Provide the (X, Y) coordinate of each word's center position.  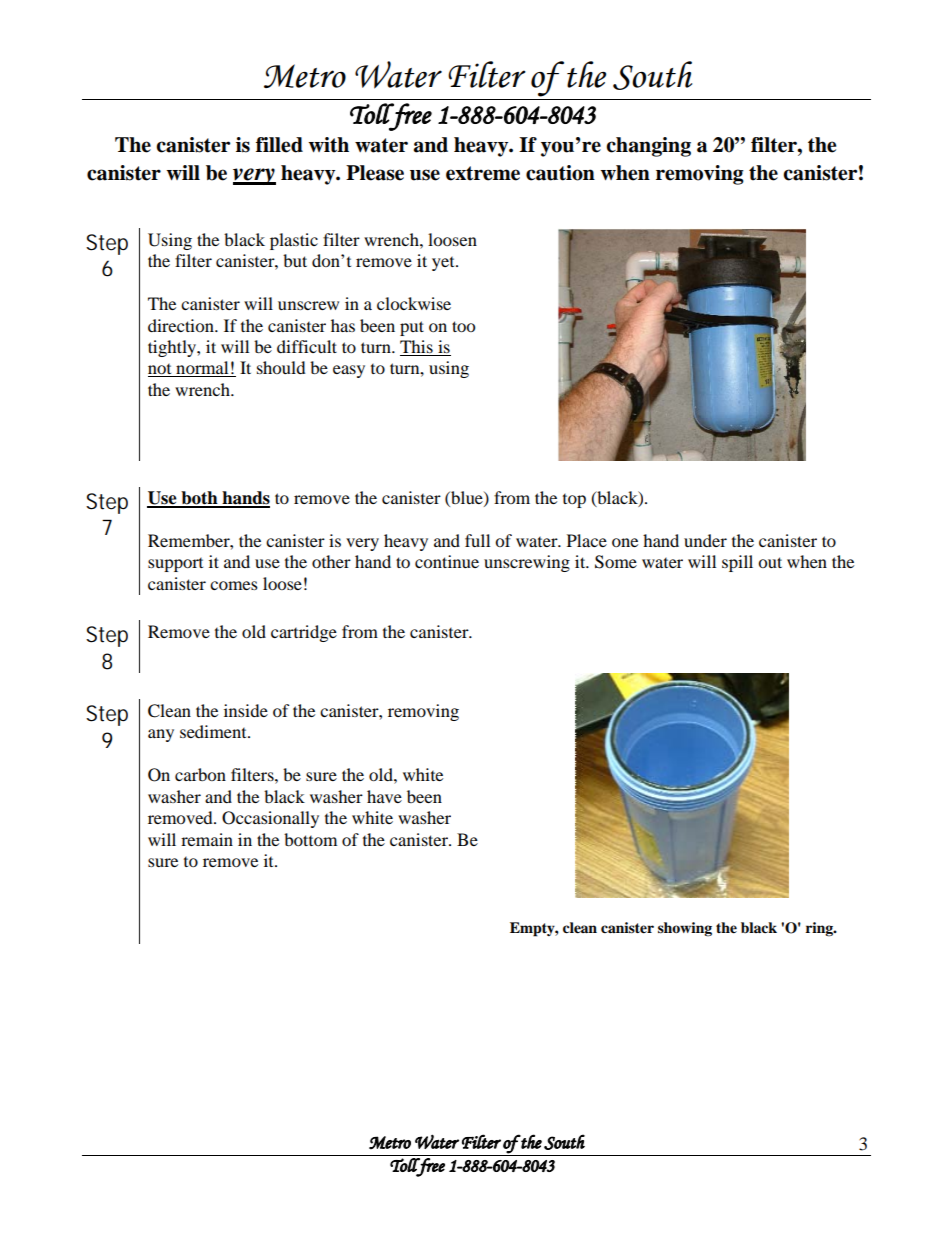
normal (202, 369)
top (574, 501)
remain (207, 839)
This (417, 348)
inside (246, 710)
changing (648, 147)
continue (447, 561)
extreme (483, 173)
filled (279, 145)
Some (616, 562)
